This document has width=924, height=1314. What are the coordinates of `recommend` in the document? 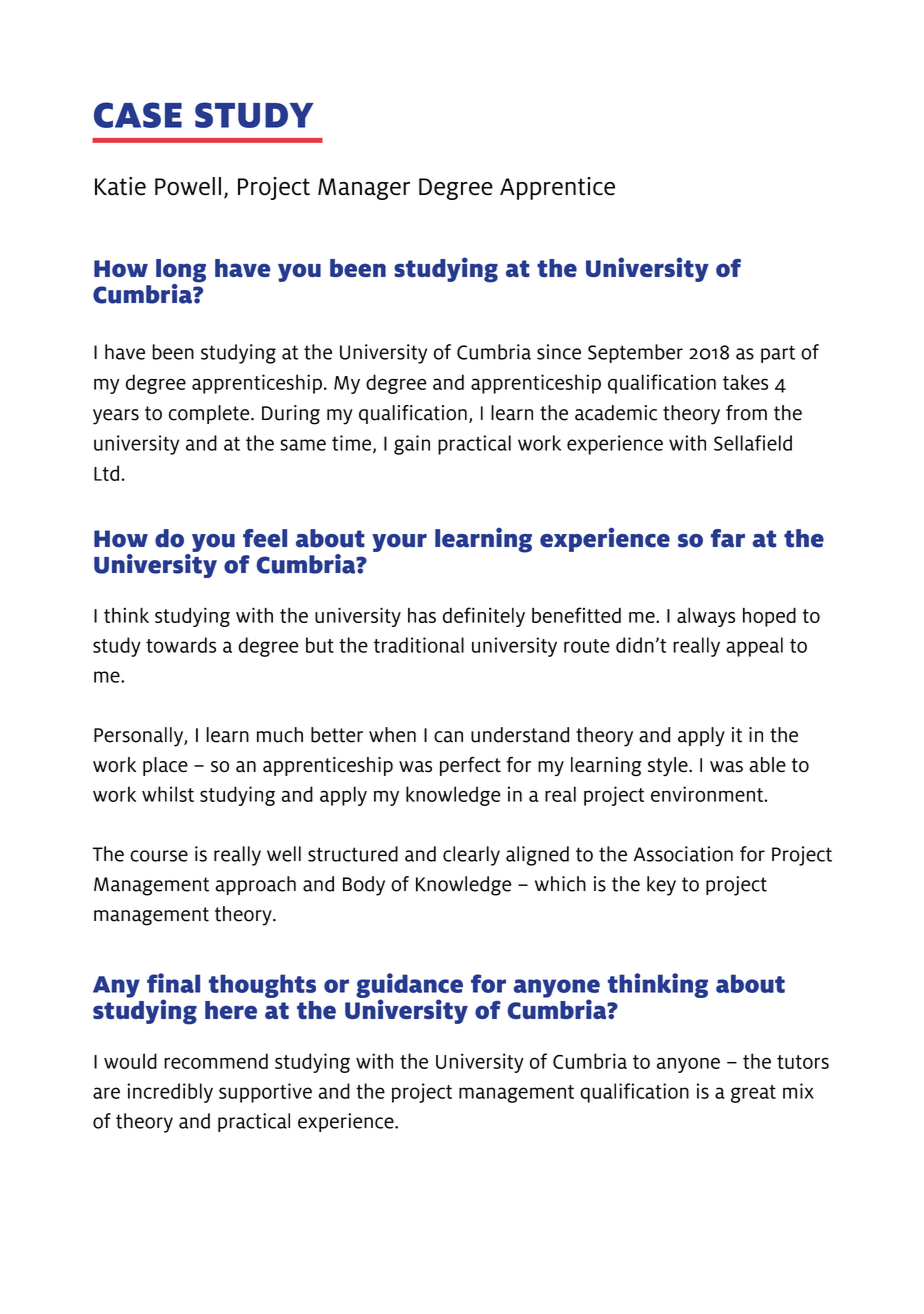 It's located at (216, 1061).
